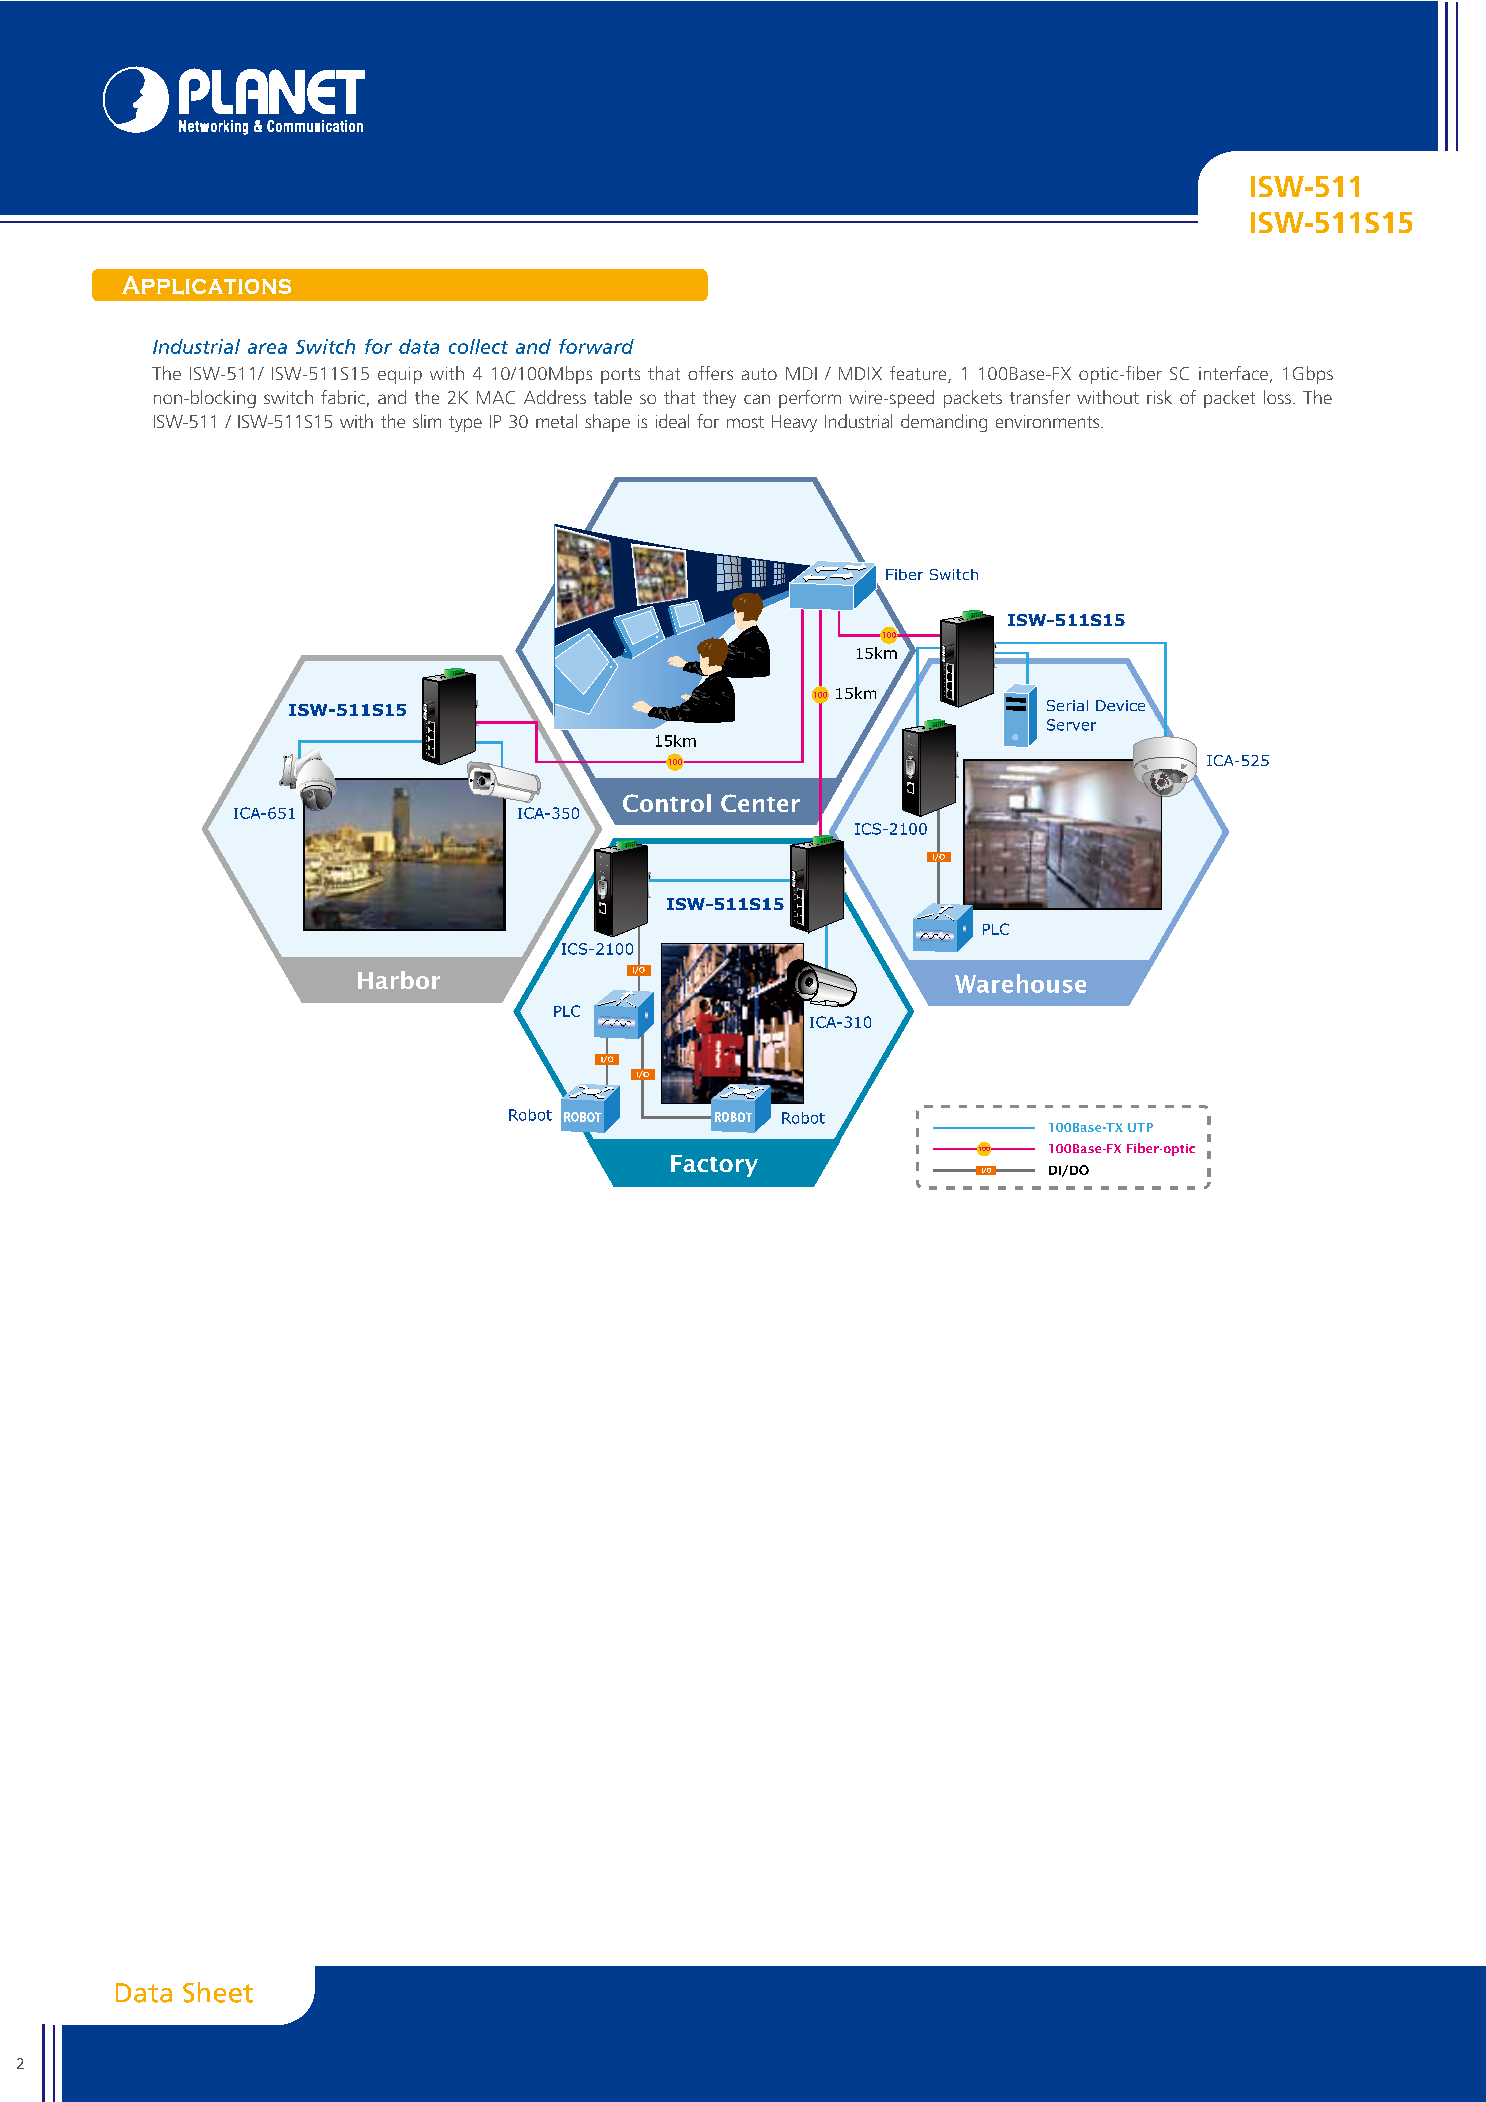  What do you see at coordinates (714, 1166) in the document?
I see `Factory` at bounding box center [714, 1166].
